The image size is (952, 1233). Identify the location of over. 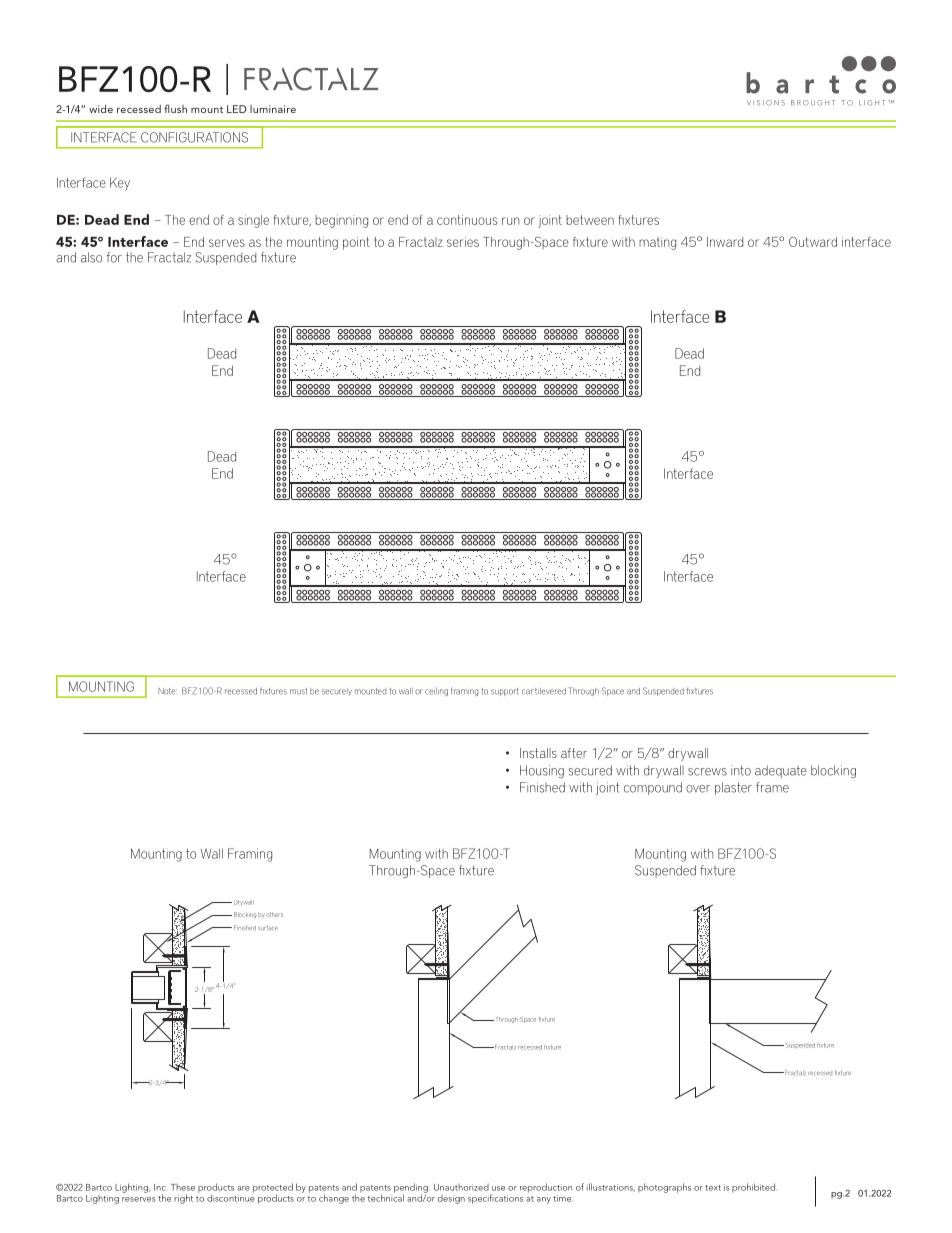
(698, 789).
